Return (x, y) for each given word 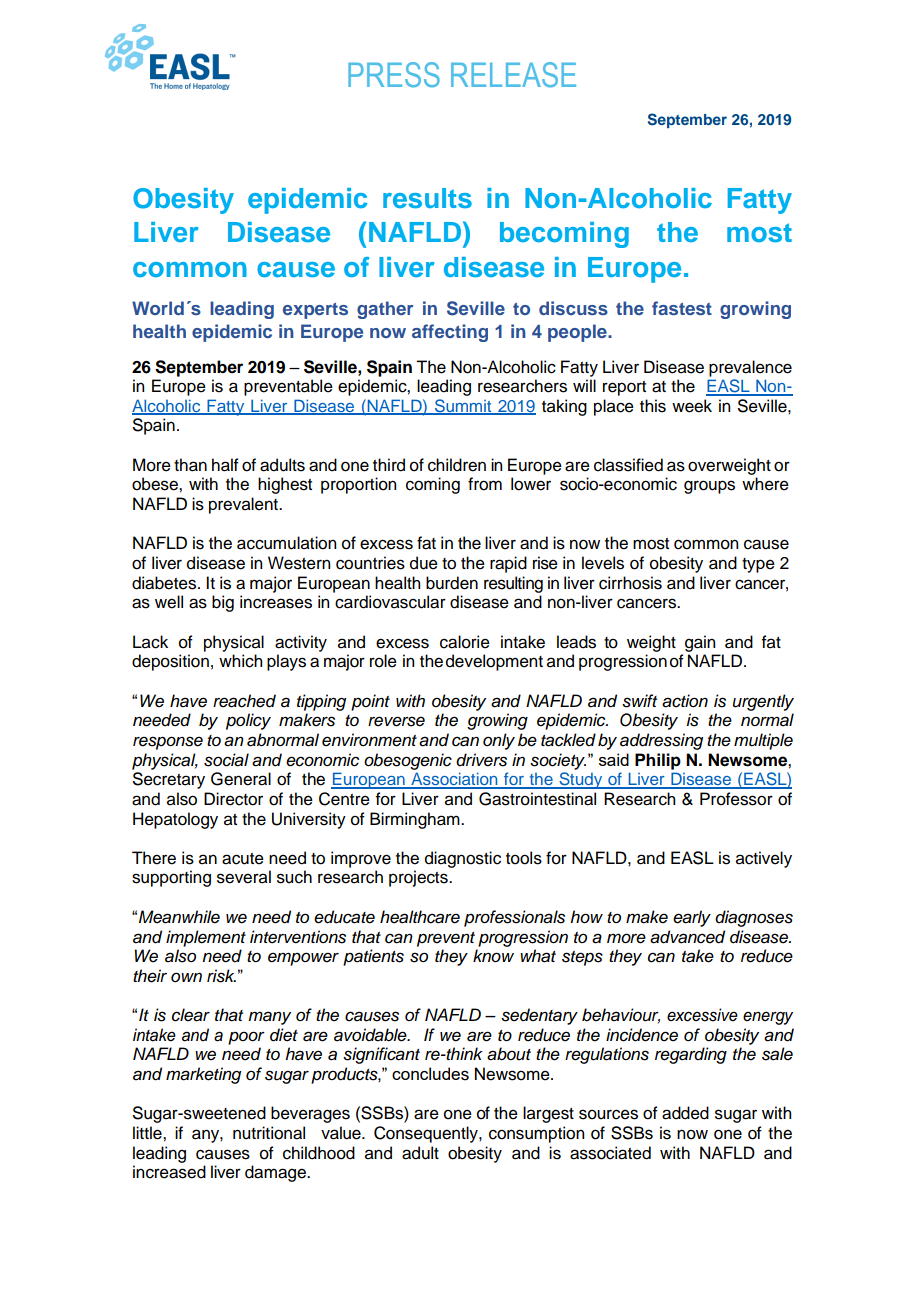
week (692, 406)
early (692, 918)
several (244, 877)
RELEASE (513, 74)
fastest (682, 308)
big (223, 603)
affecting (450, 333)
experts (315, 311)
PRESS (394, 74)
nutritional (269, 1133)
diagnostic (463, 859)
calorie (465, 642)
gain (700, 643)
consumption (536, 1134)
